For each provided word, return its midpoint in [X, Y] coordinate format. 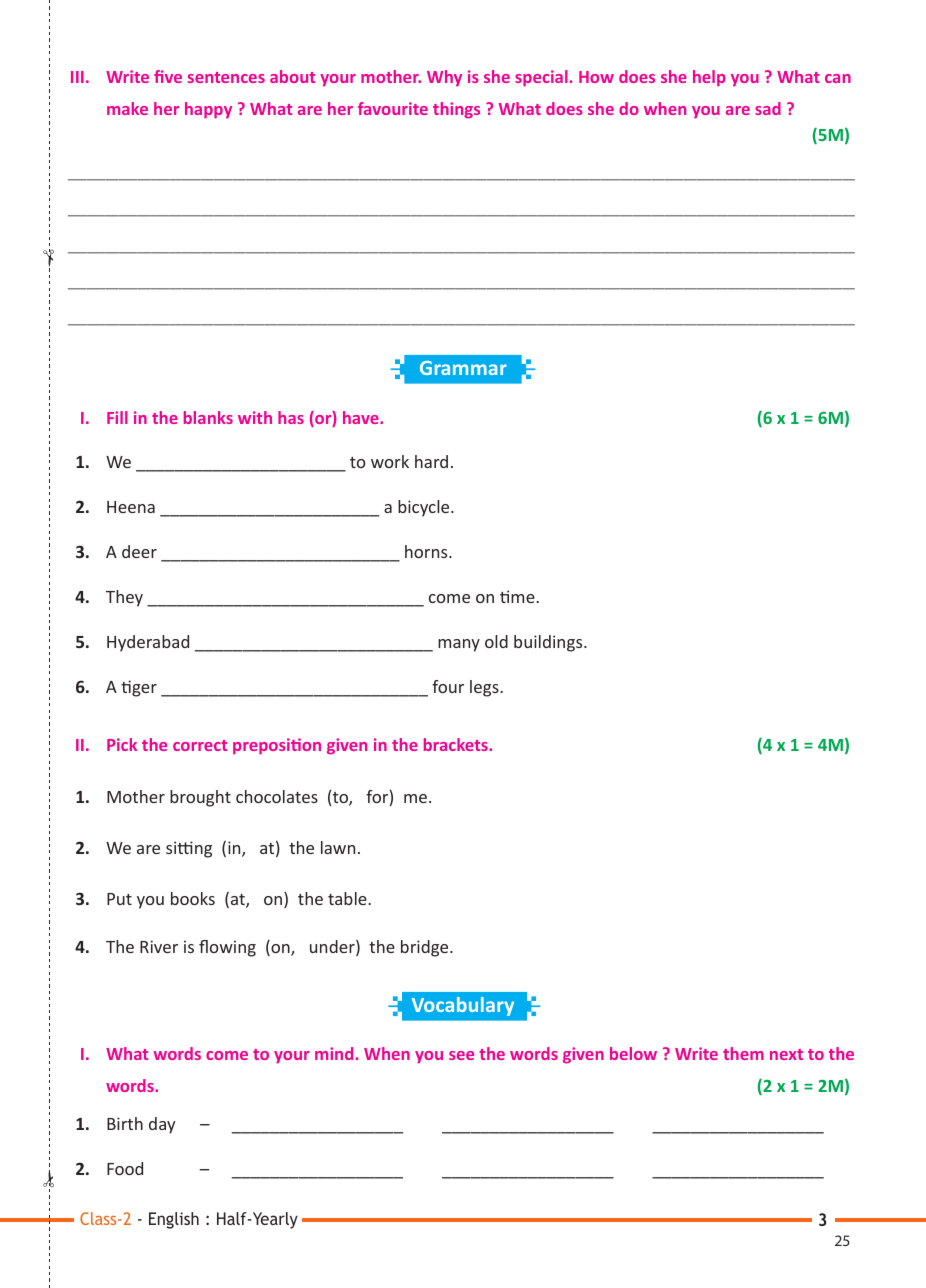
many [459, 645]
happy [208, 110]
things [456, 110]
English [174, 1220]
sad [768, 108]
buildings [549, 643]
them [743, 1053]
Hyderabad [148, 643]
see [461, 1055]
